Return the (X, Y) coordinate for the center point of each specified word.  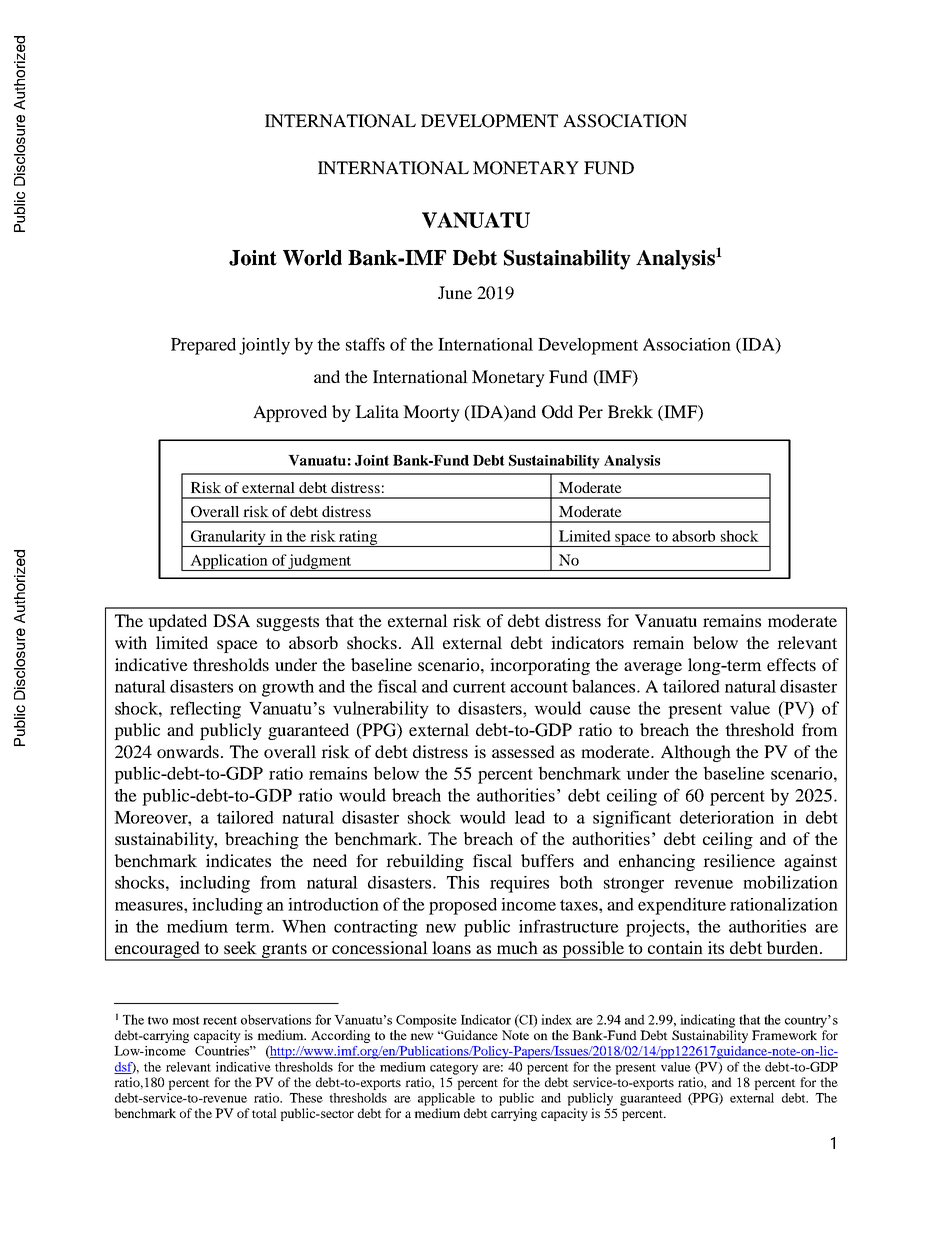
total (264, 1113)
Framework (784, 1035)
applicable (446, 1099)
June (455, 292)
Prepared (203, 346)
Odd (557, 412)
